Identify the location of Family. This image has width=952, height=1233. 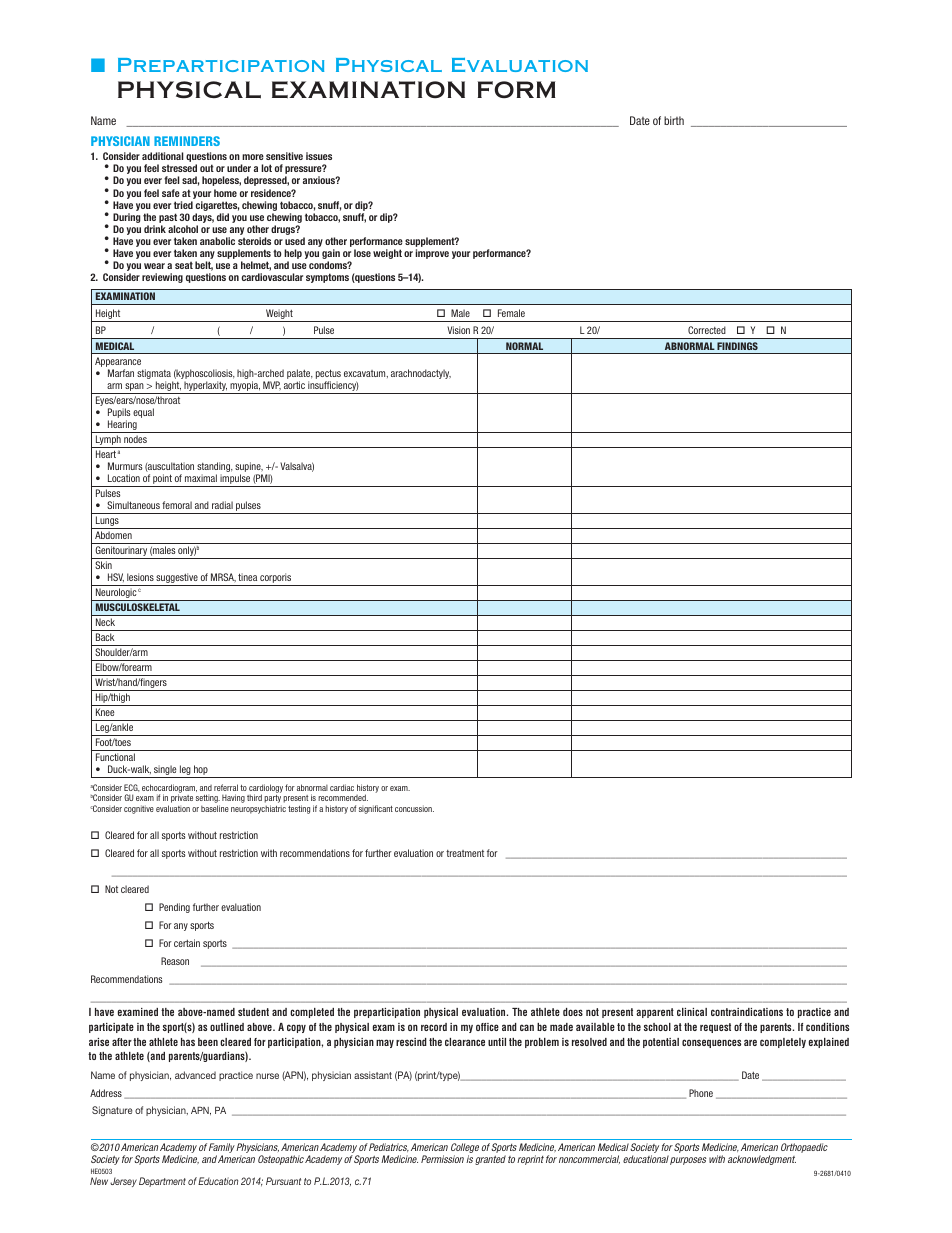
(222, 1149).
